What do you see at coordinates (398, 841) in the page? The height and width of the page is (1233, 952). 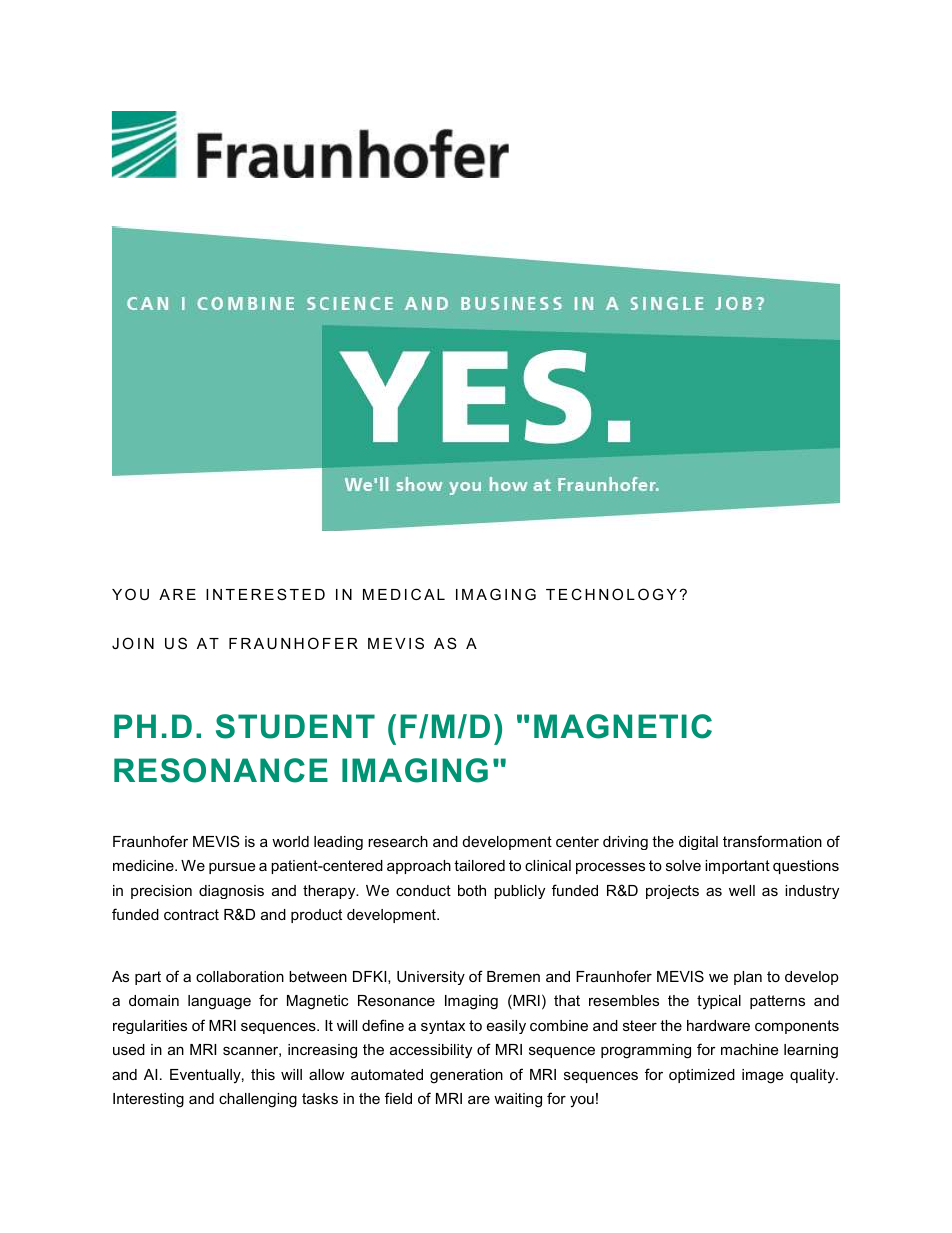 I see `research` at bounding box center [398, 841].
